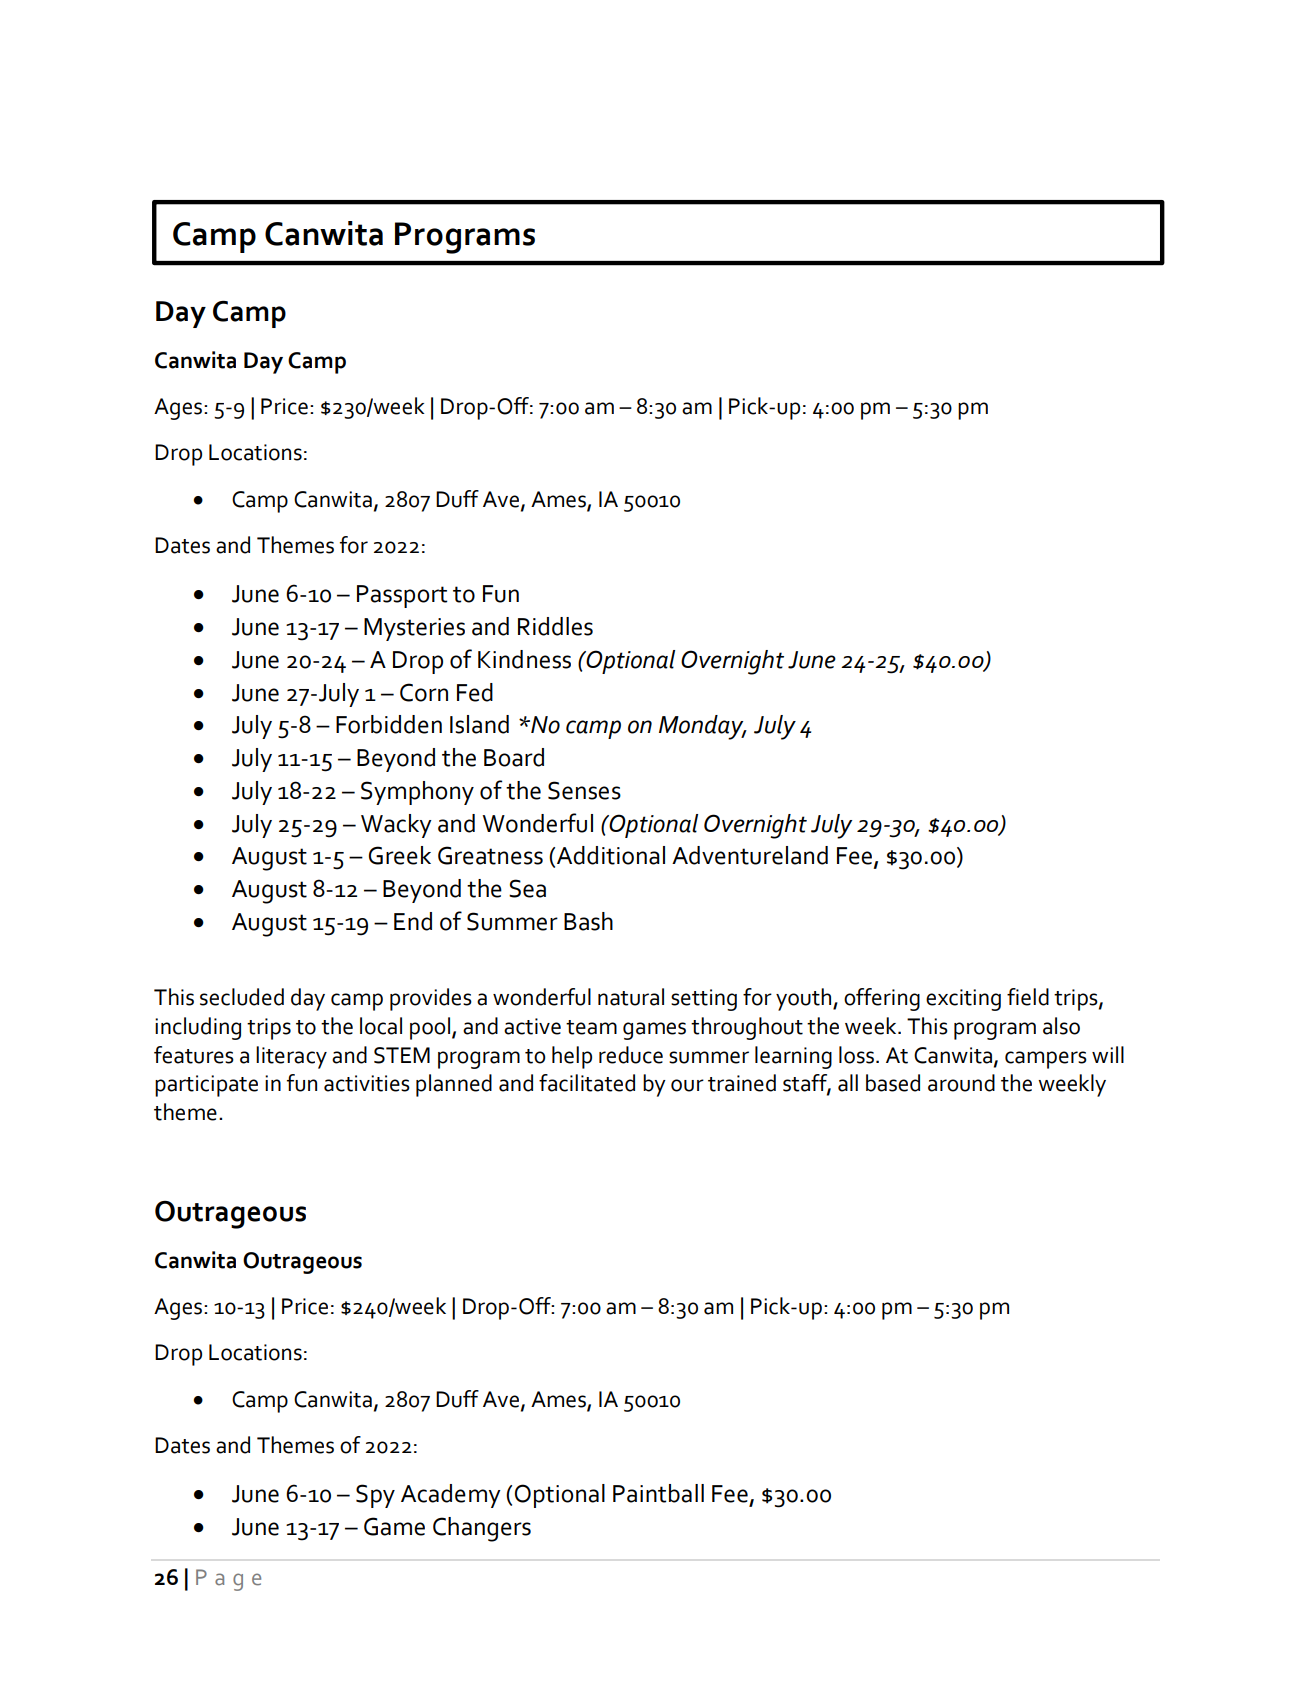  Describe the element at coordinates (893, 1083) in the screenshot. I see `based` at that location.
